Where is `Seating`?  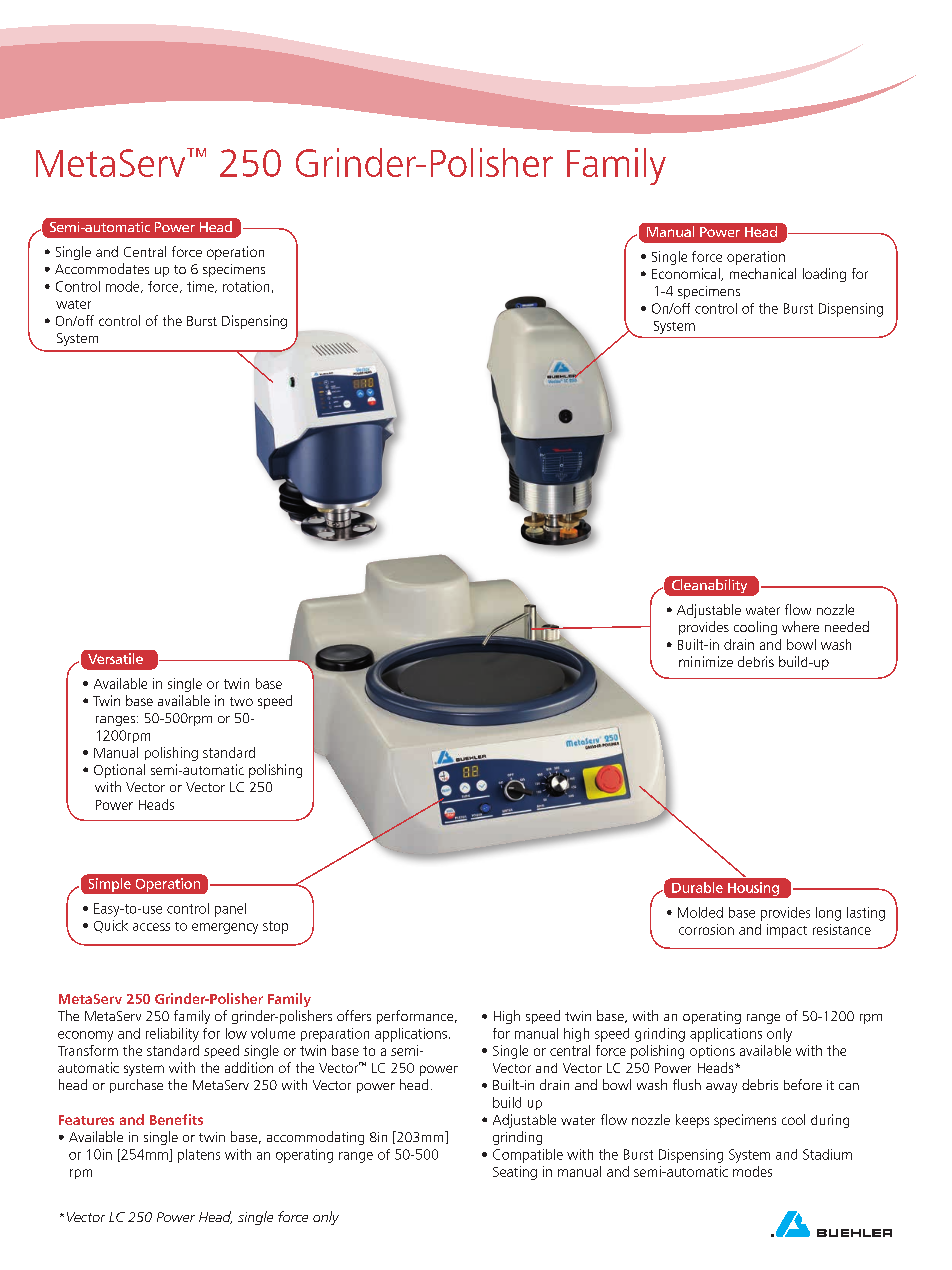 Seating is located at coordinates (515, 1173).
